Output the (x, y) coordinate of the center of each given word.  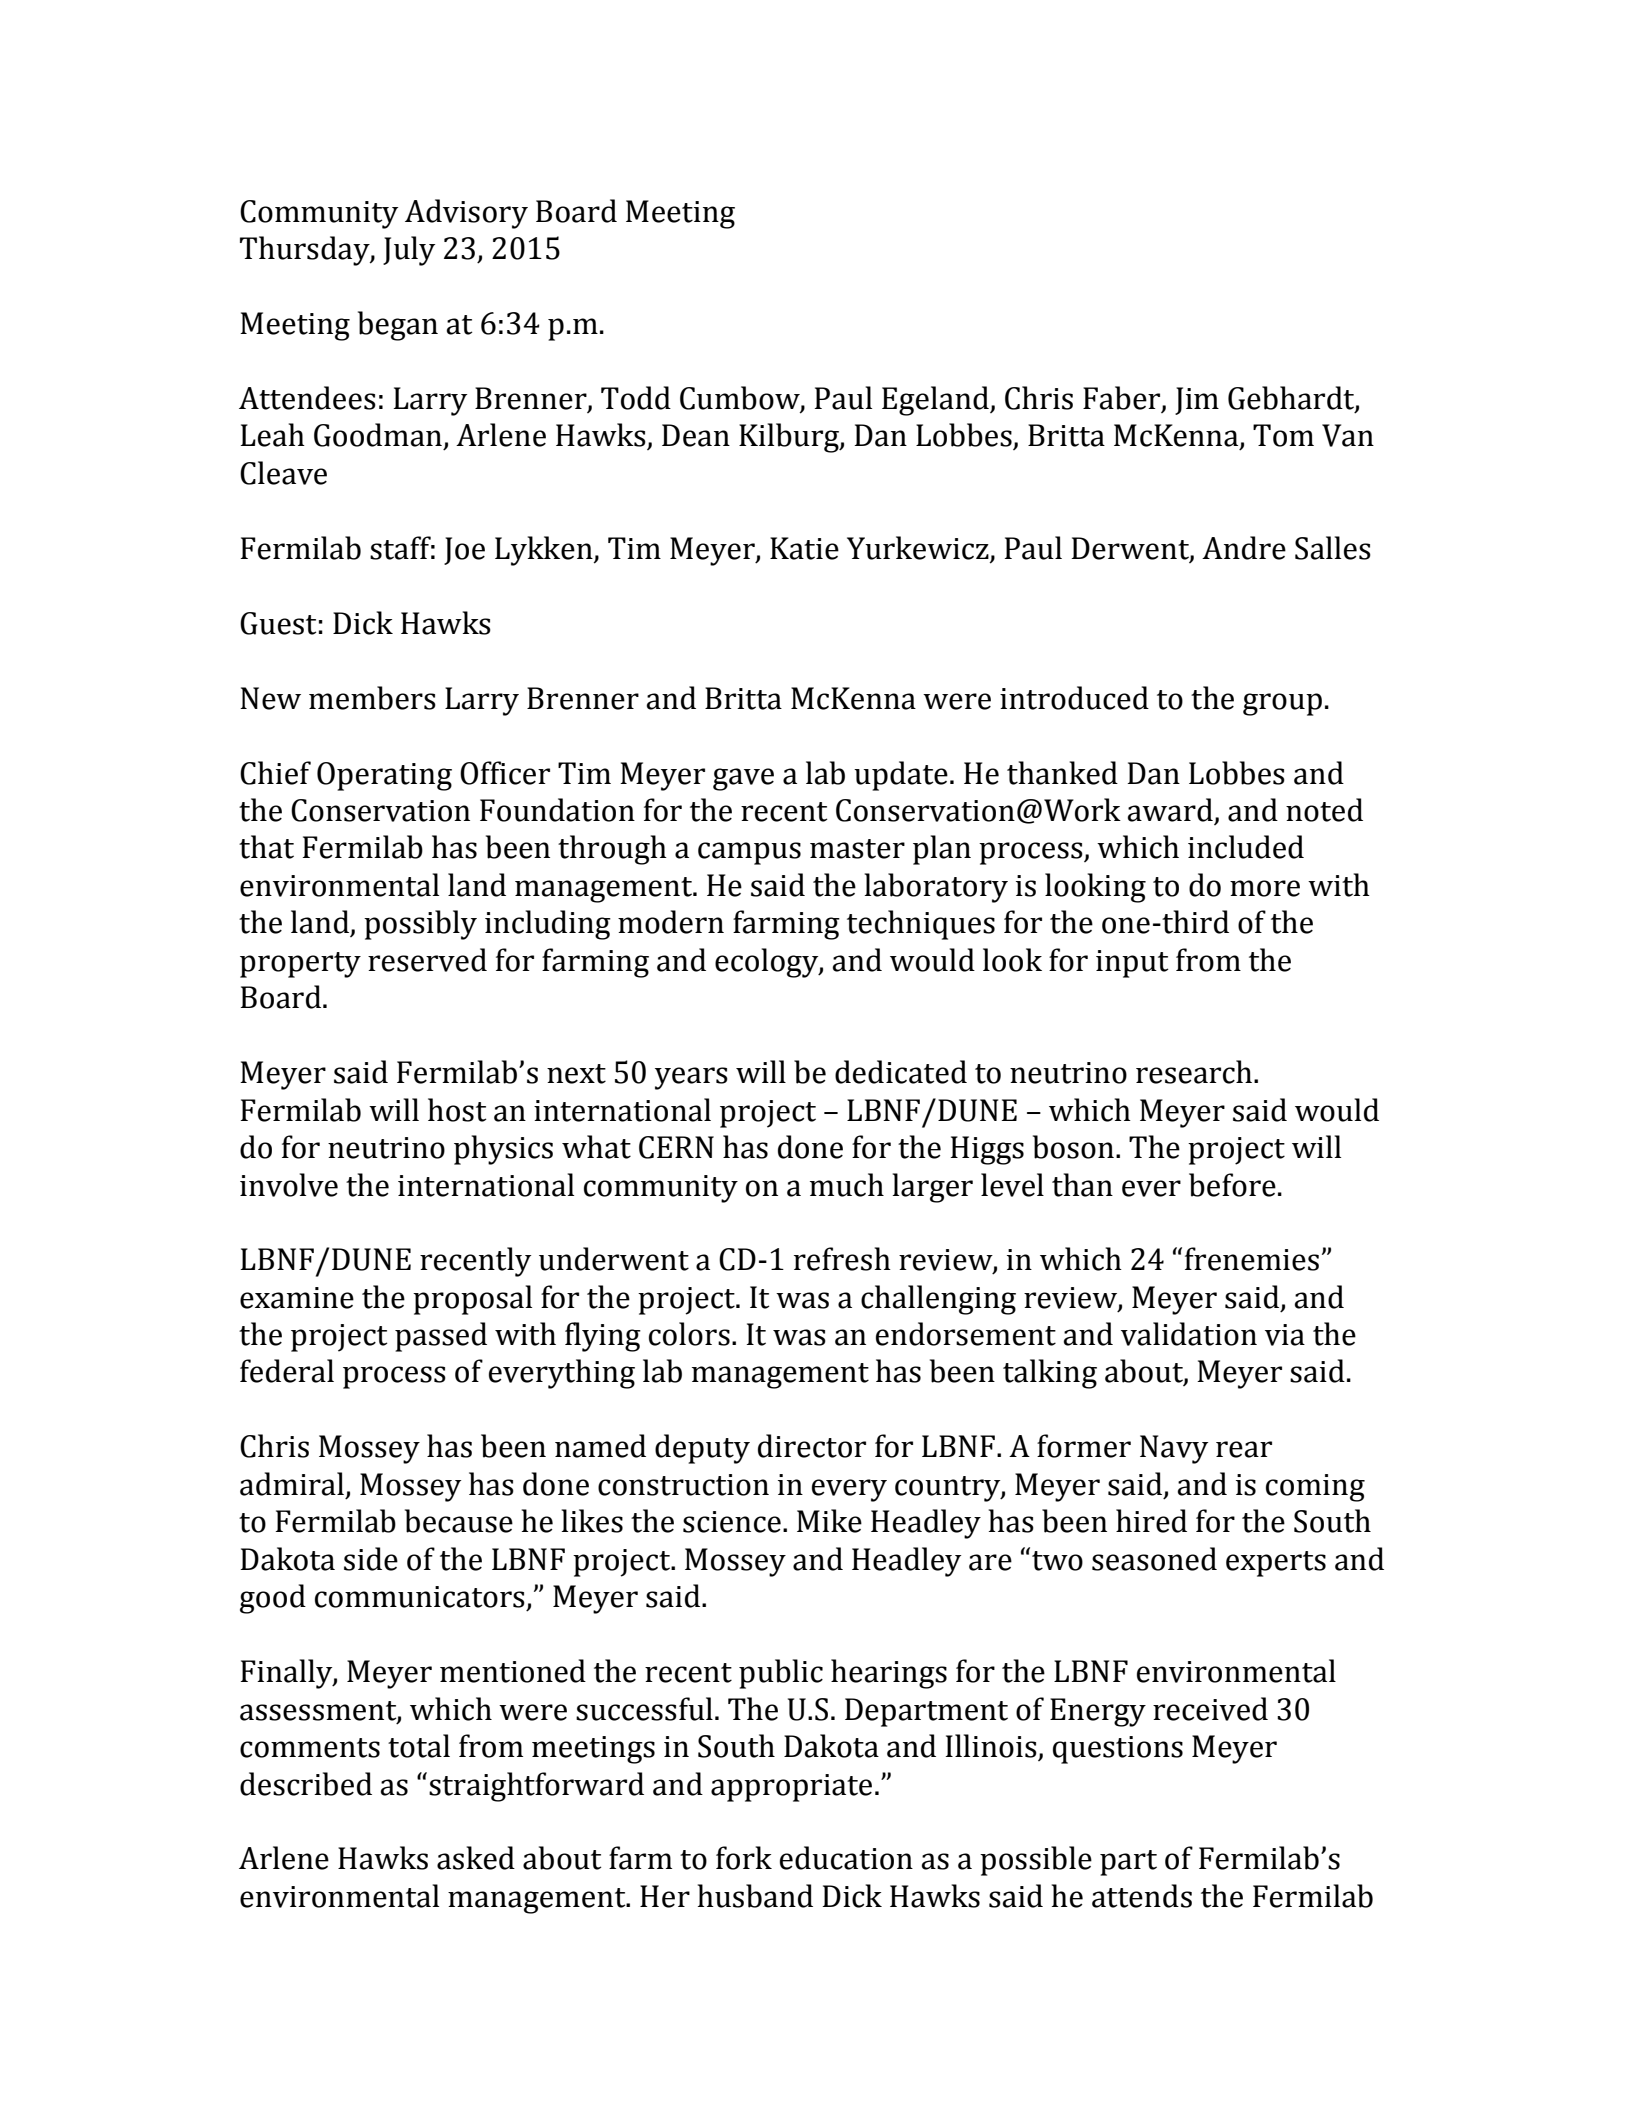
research (1195, 1072)
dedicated (901, 1072)
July (409, 251)
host (457, 1110)
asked (476, 1858)
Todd (636, 398)
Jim (1197, 401)
